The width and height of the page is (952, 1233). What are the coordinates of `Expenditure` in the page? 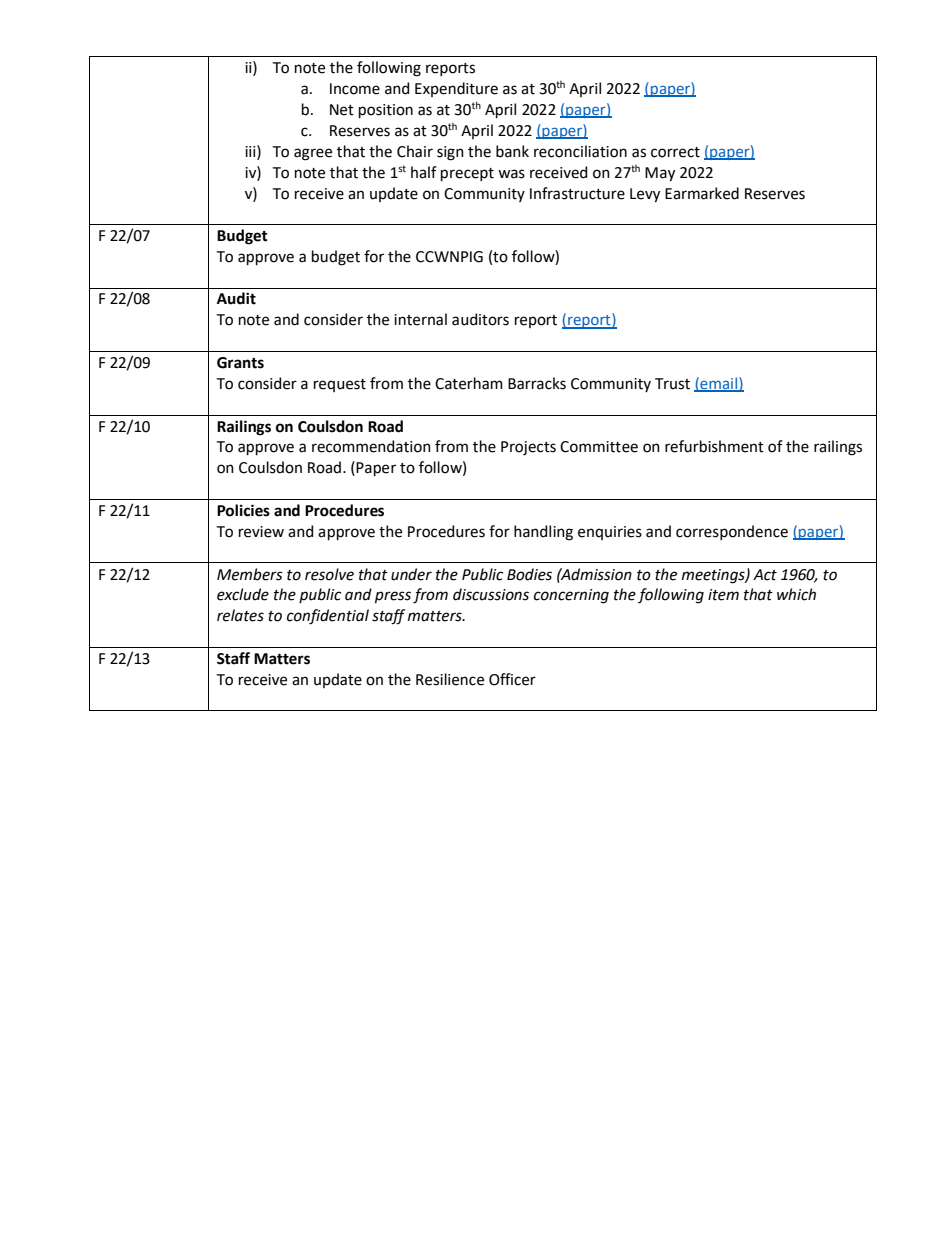 It's located at (456, 89).
